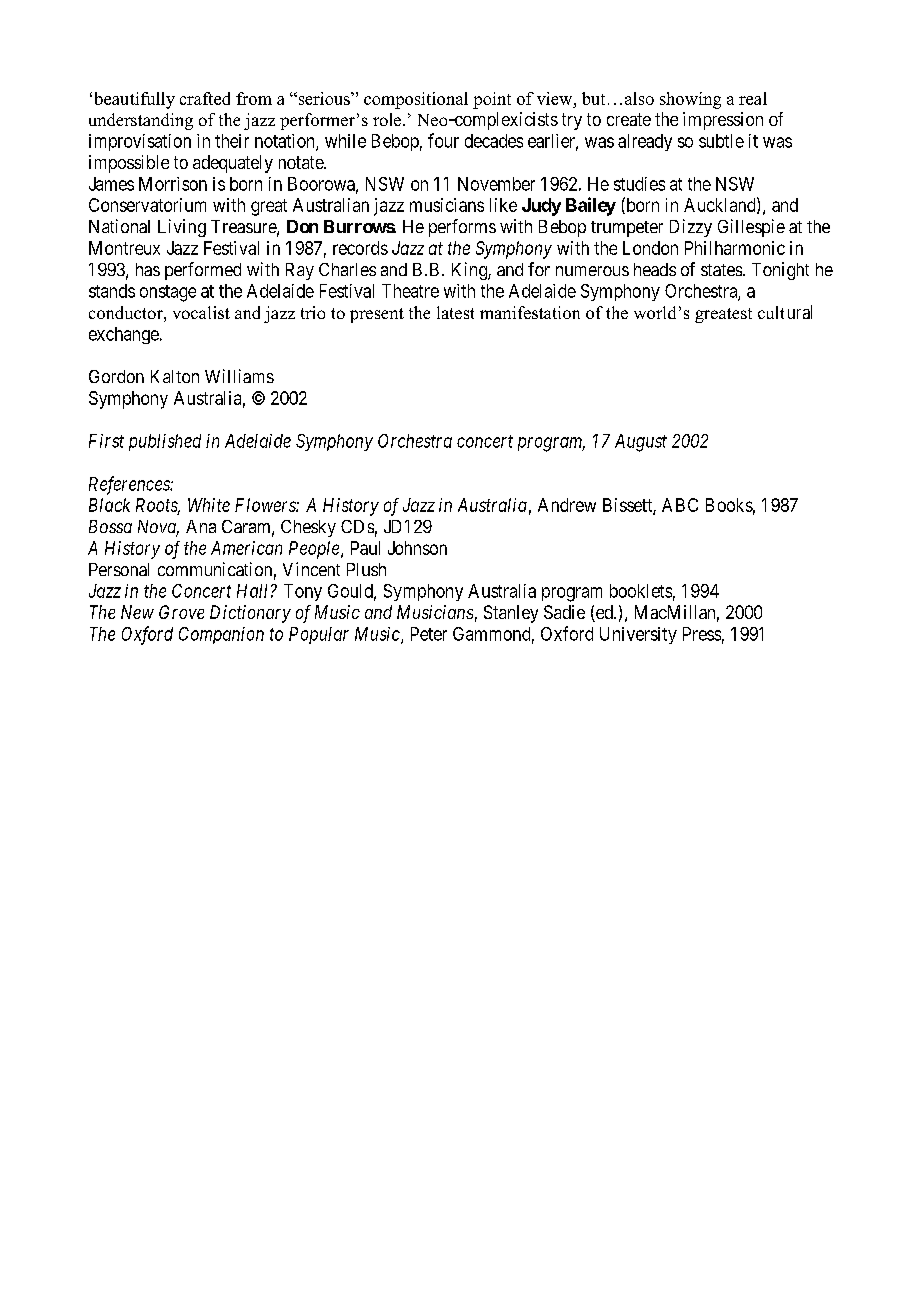  Describe the element at coordinates (205, 98) in the page. I see `crafted` at that location.
